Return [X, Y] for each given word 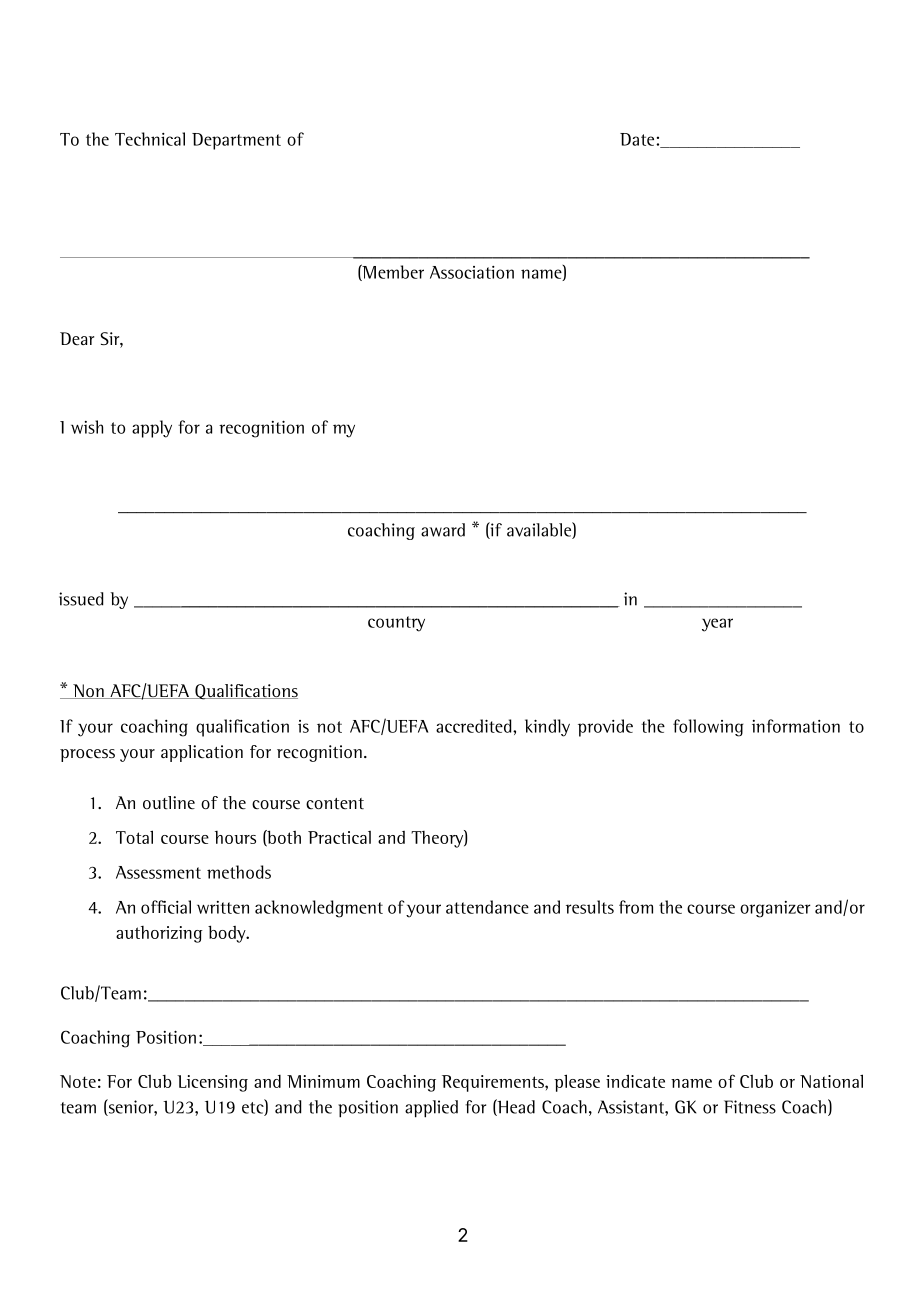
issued [81, 599]
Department [236, 141]
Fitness [750, 1107]
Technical [150, 139]
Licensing [212, 1083]
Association [472, 272]
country [396, 624]
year [717, 625]
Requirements [494, 1083]
